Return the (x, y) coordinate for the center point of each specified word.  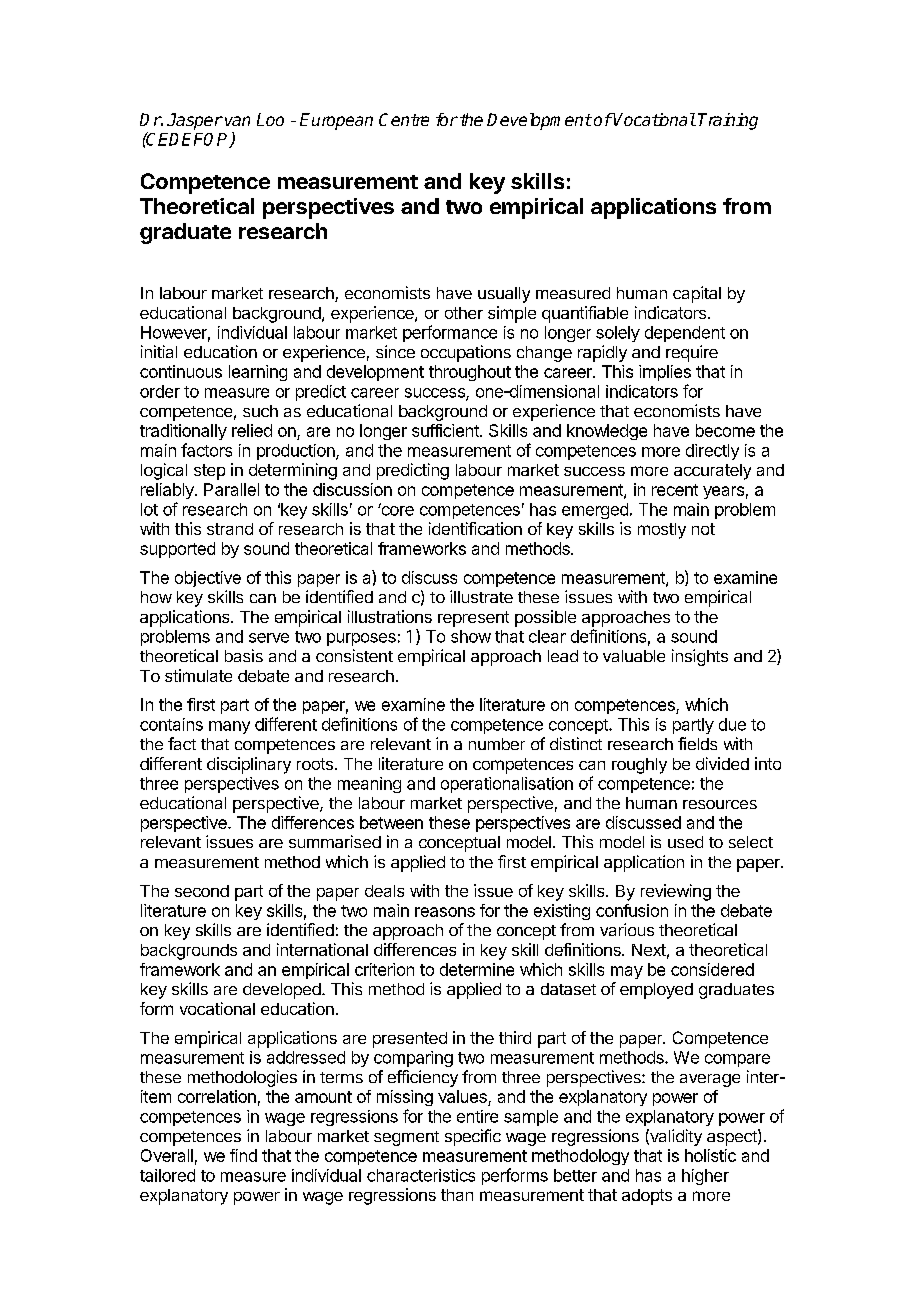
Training (728, 121)
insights (700, 657)
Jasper (195, 121)
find (243, 1155)
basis (244, 655)
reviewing (676, 892)
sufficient (446, 430)
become (725, 430)
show (471, 636)
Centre (404, 119)
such (260, 411)
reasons (445, 912)
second (202, 891)
